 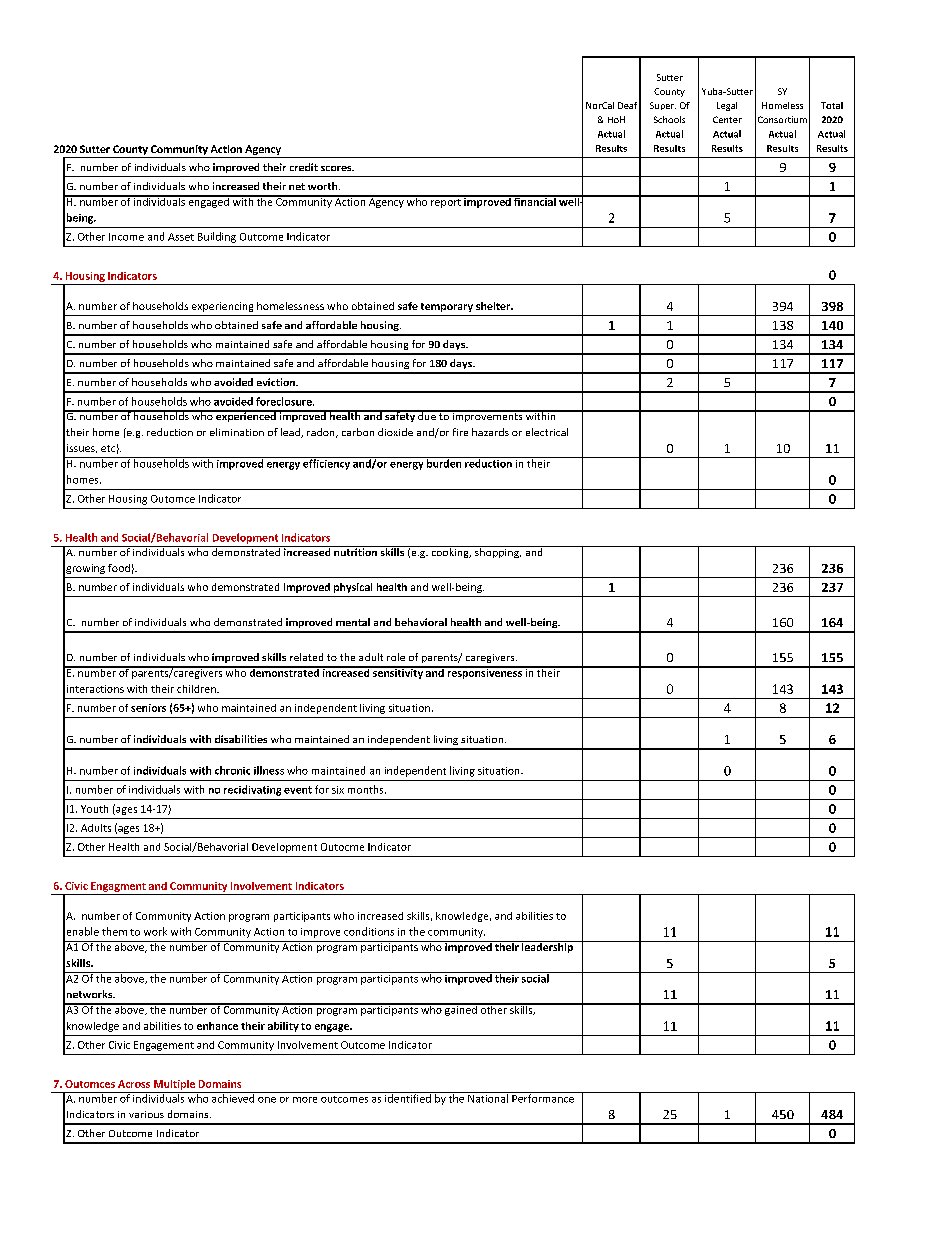 What do you see at coordinates (444, 462) in the page?
I see `burden` at bounding box center [444, 462].
